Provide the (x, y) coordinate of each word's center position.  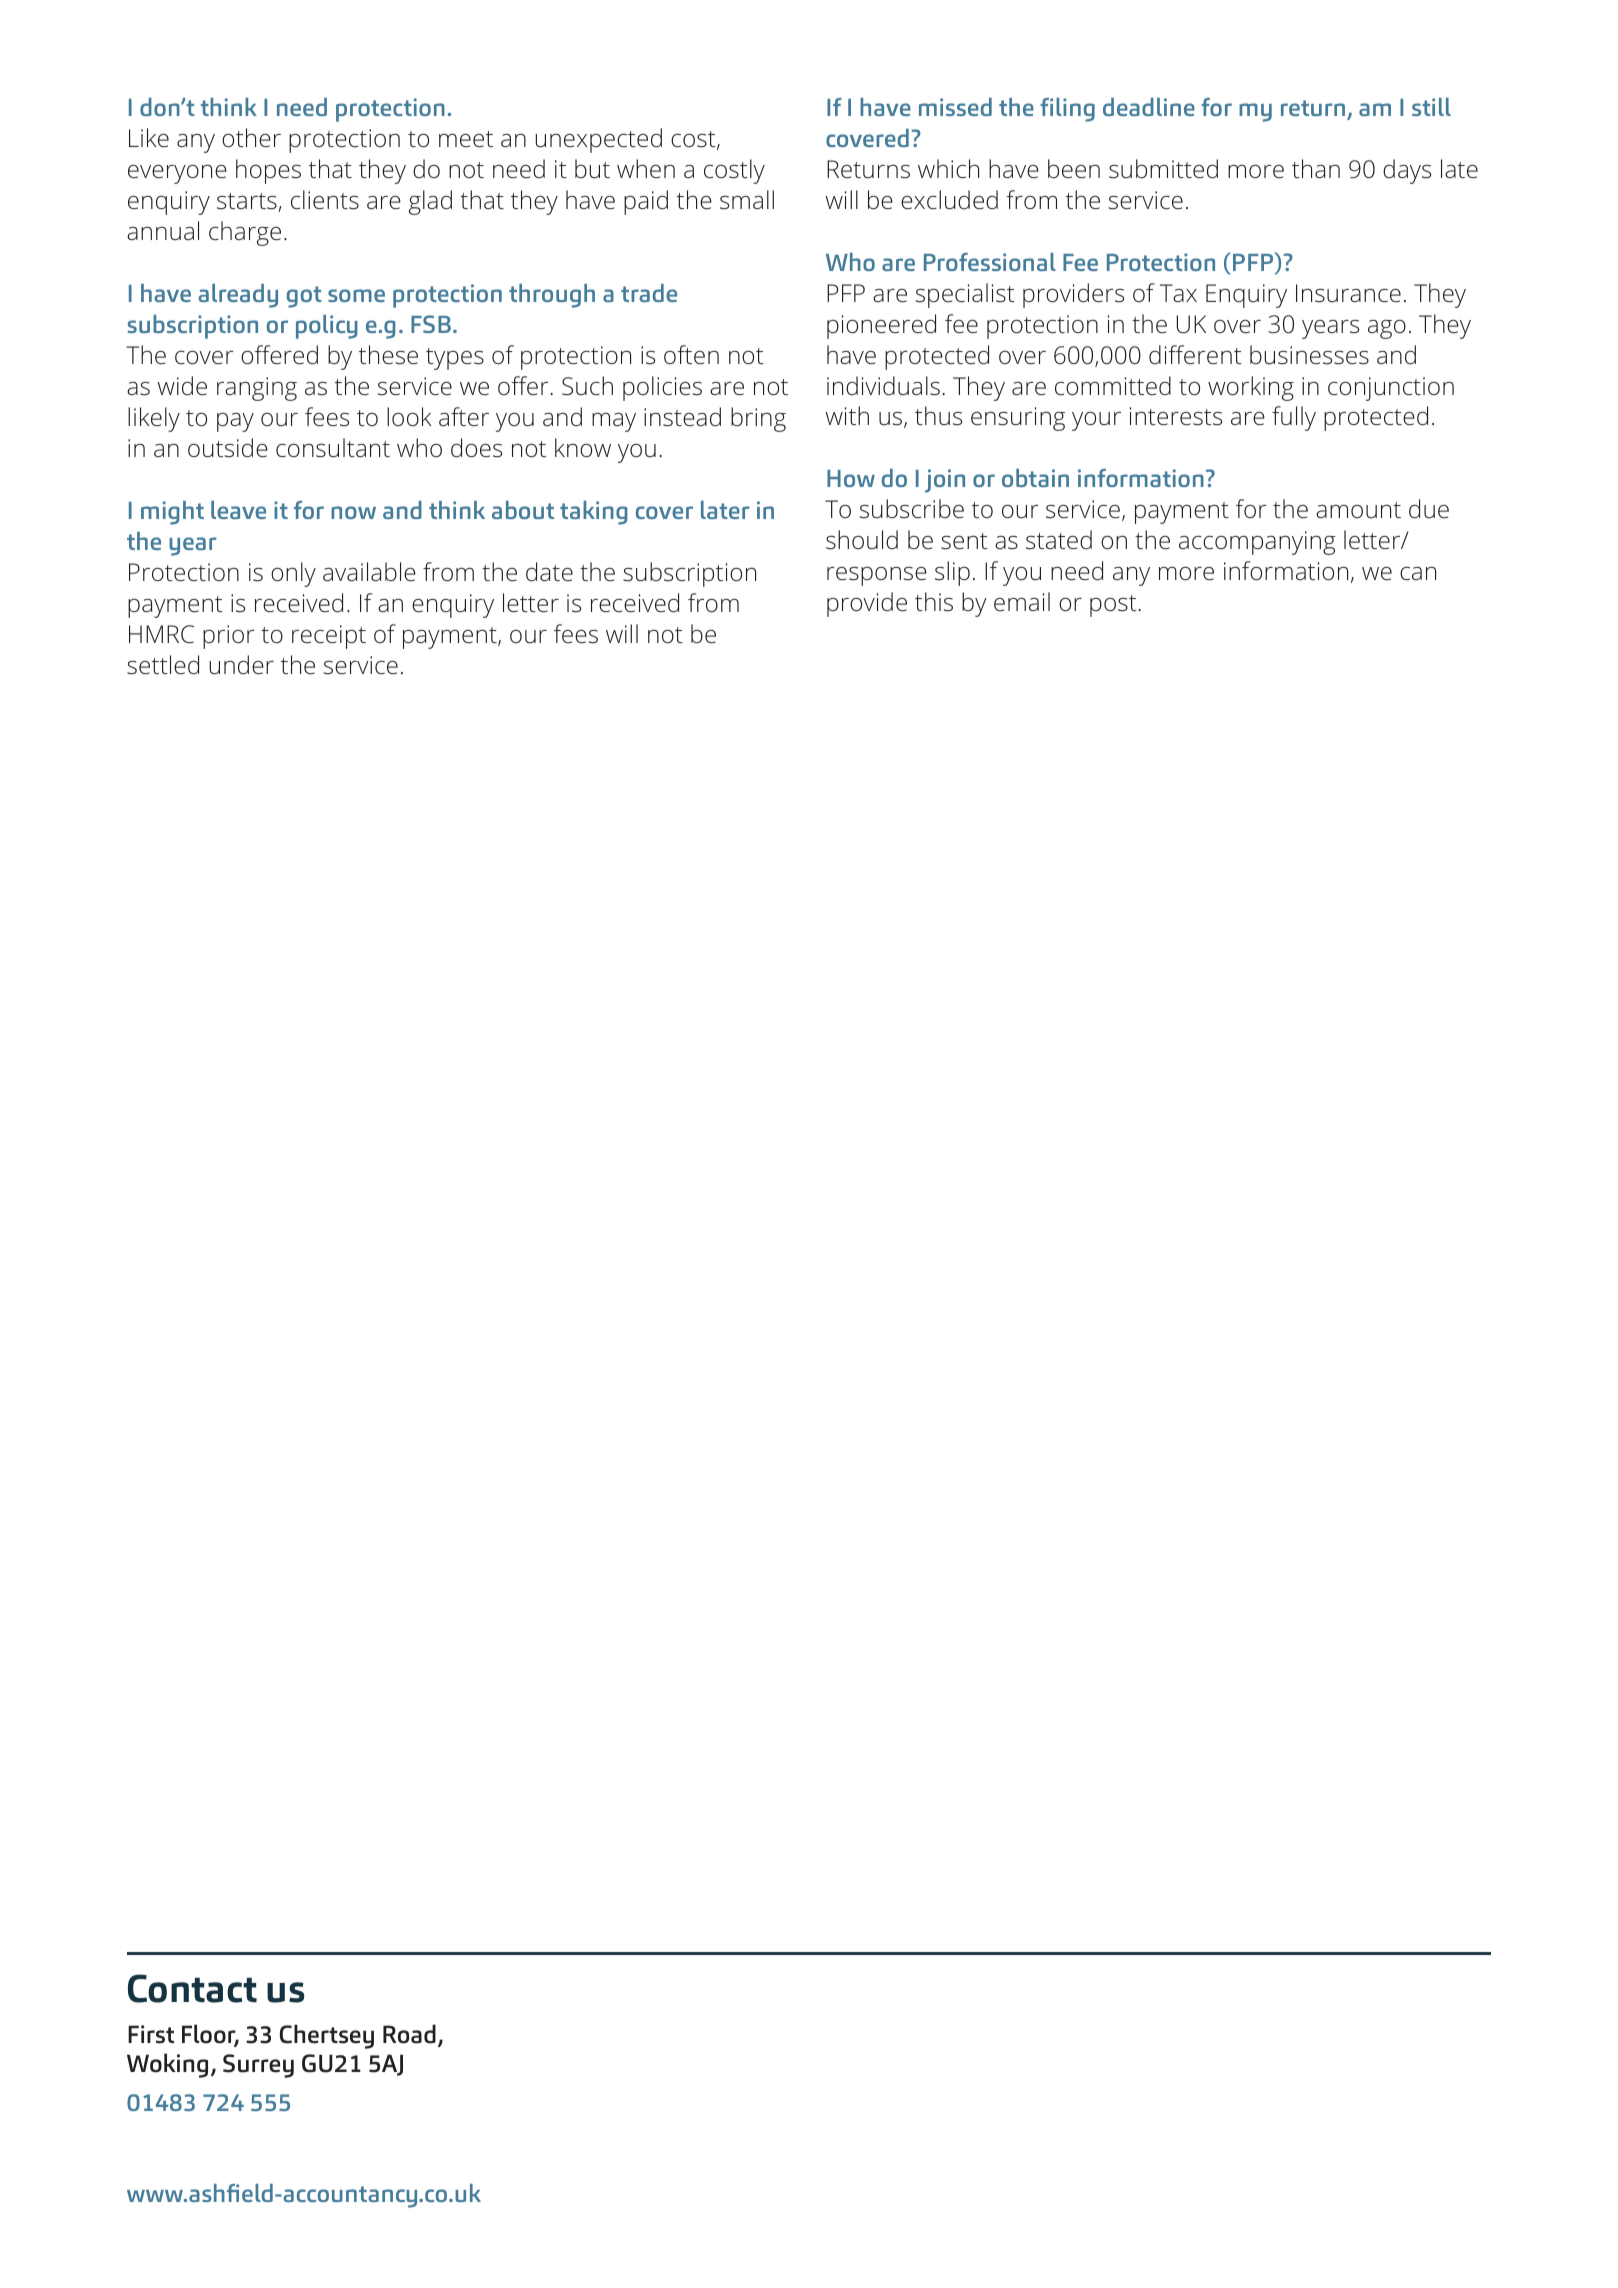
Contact (192, 1988)
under (241, 664)
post (1114, 606)
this (934, 602)
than (1316, 168)
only (293, 574)
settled (163, 665)
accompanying (1257, 543)
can (1418, 573)
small (747, 199)
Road (409, 2034)
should (862, 540)
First (151, 2034)
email (1022, 601)
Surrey (258, 2066)
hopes (268, 171)
